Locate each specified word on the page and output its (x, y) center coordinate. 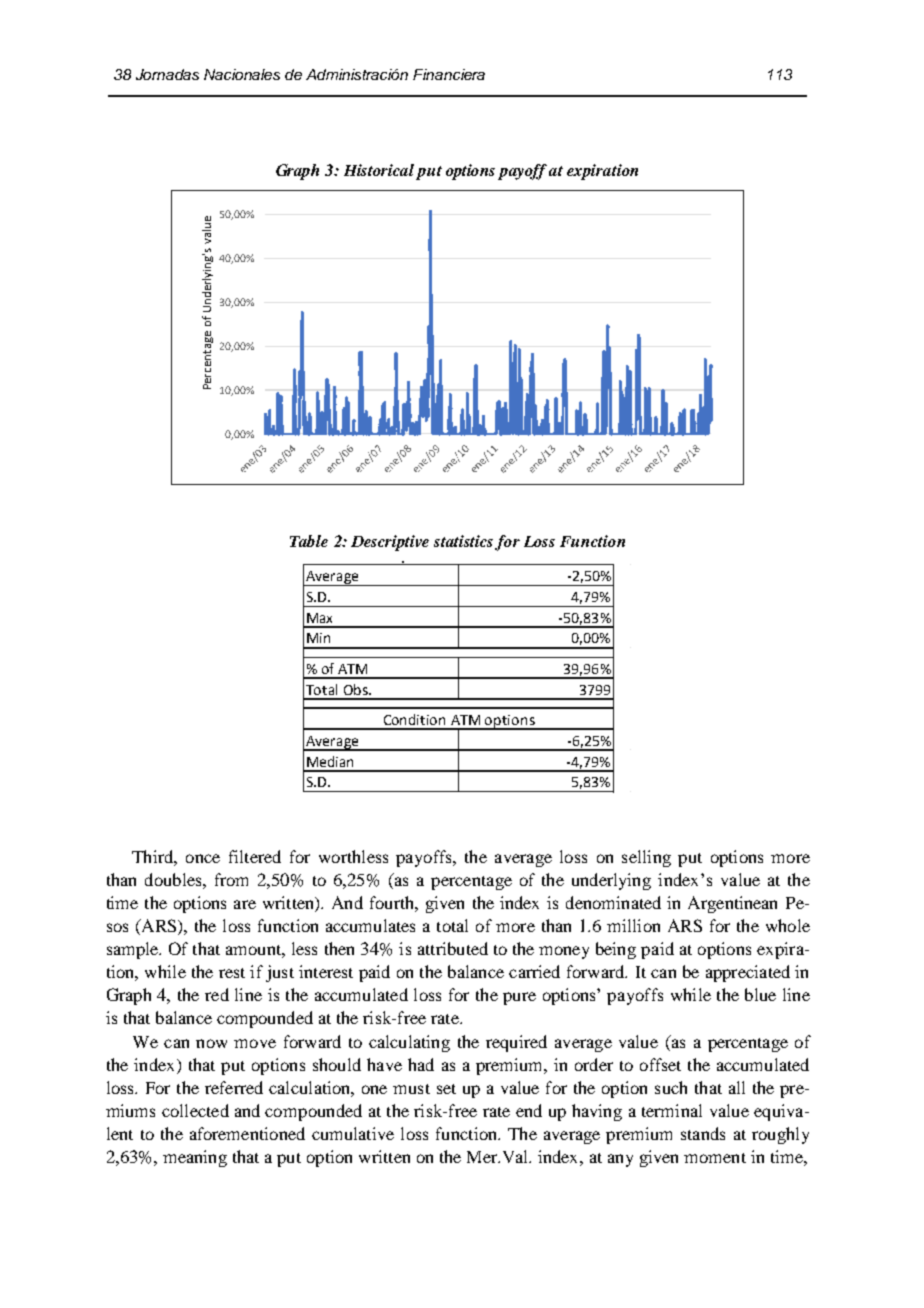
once (203, 858)
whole (788, 925)
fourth (393, 902)
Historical (379, 170)
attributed (453, 948)
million (633, 925)
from (231, 879)
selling (646, 858)
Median (330, 761)
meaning (195, 1158)
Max (319, 618)
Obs (357, 689)
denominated (613, 902)
